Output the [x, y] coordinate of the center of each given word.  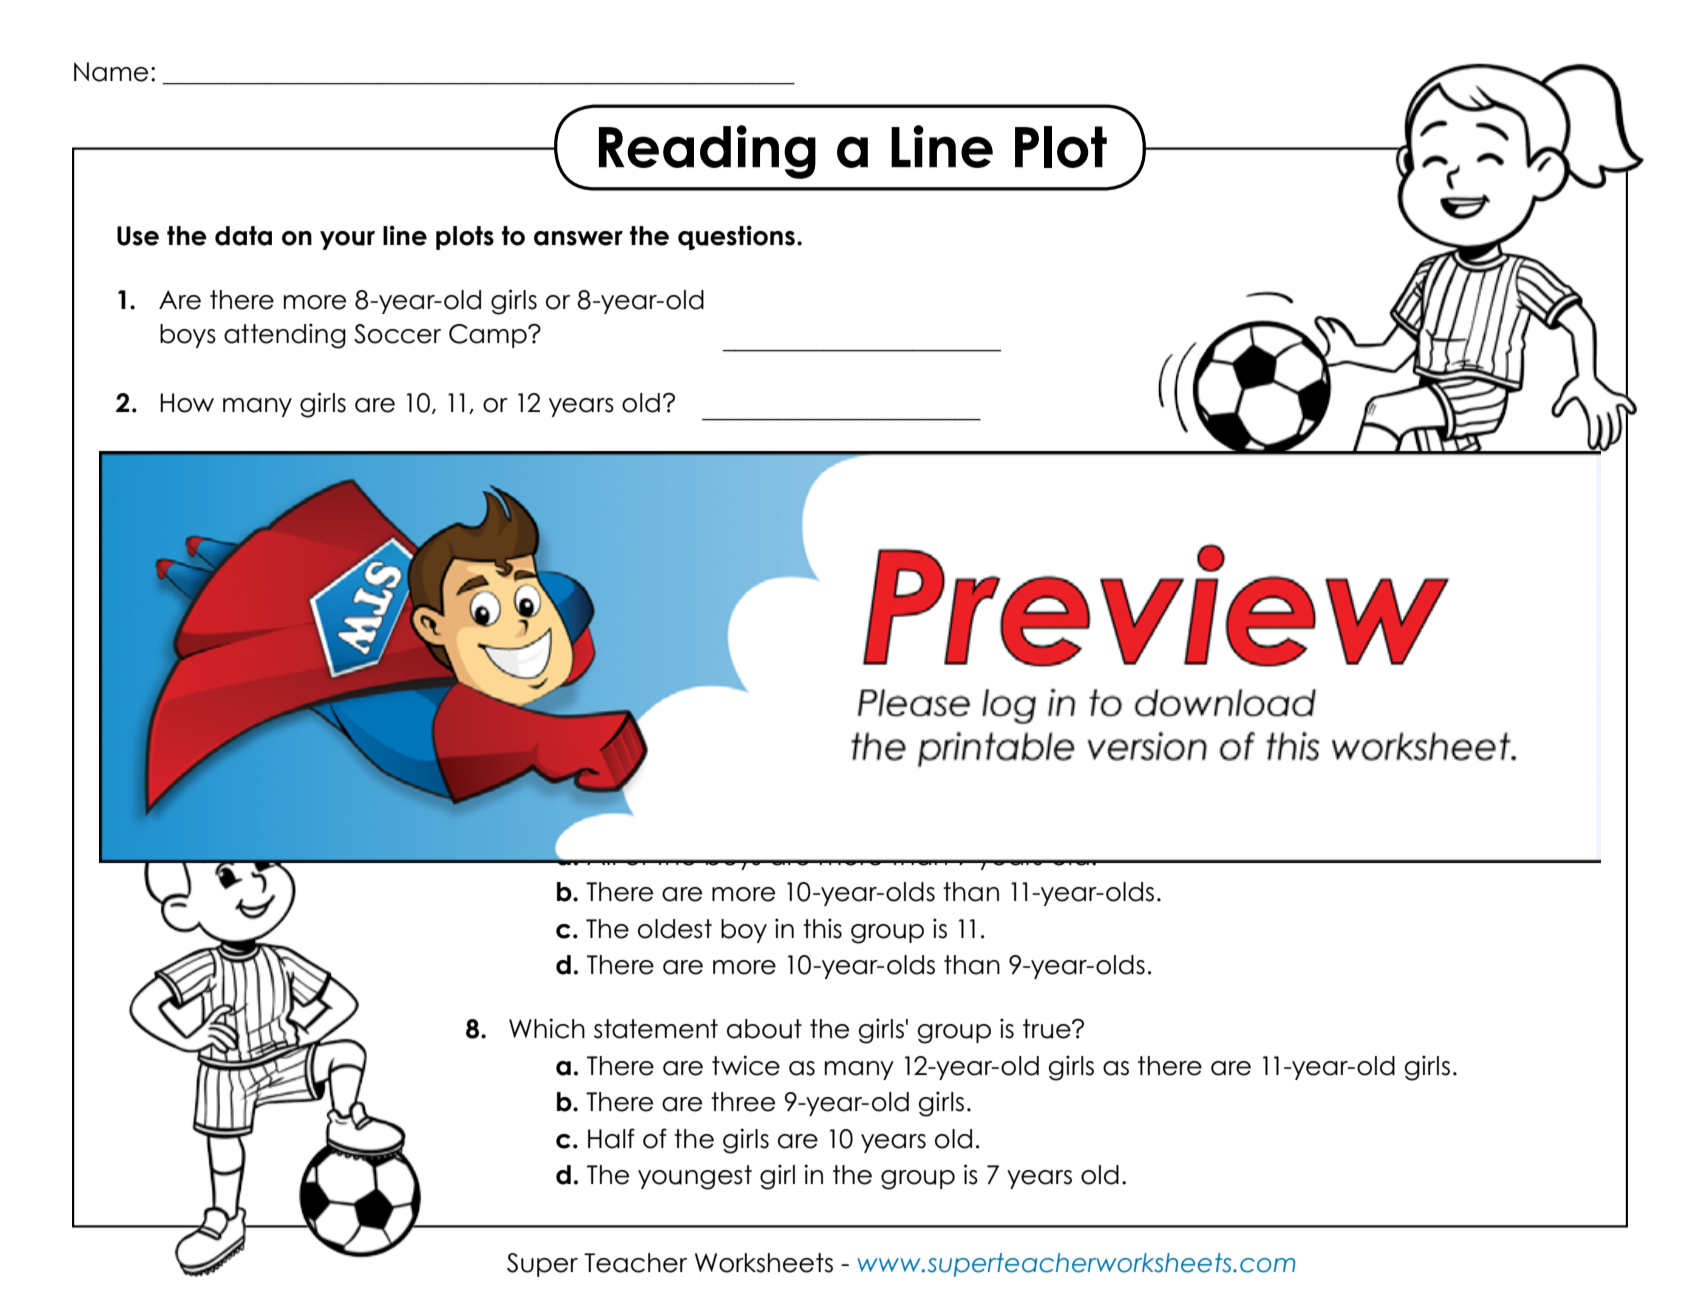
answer [578, 238]
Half [611, 1138]
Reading [707, 152]
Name [111, 72]
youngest [695, 1177]
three [743, 1102]
